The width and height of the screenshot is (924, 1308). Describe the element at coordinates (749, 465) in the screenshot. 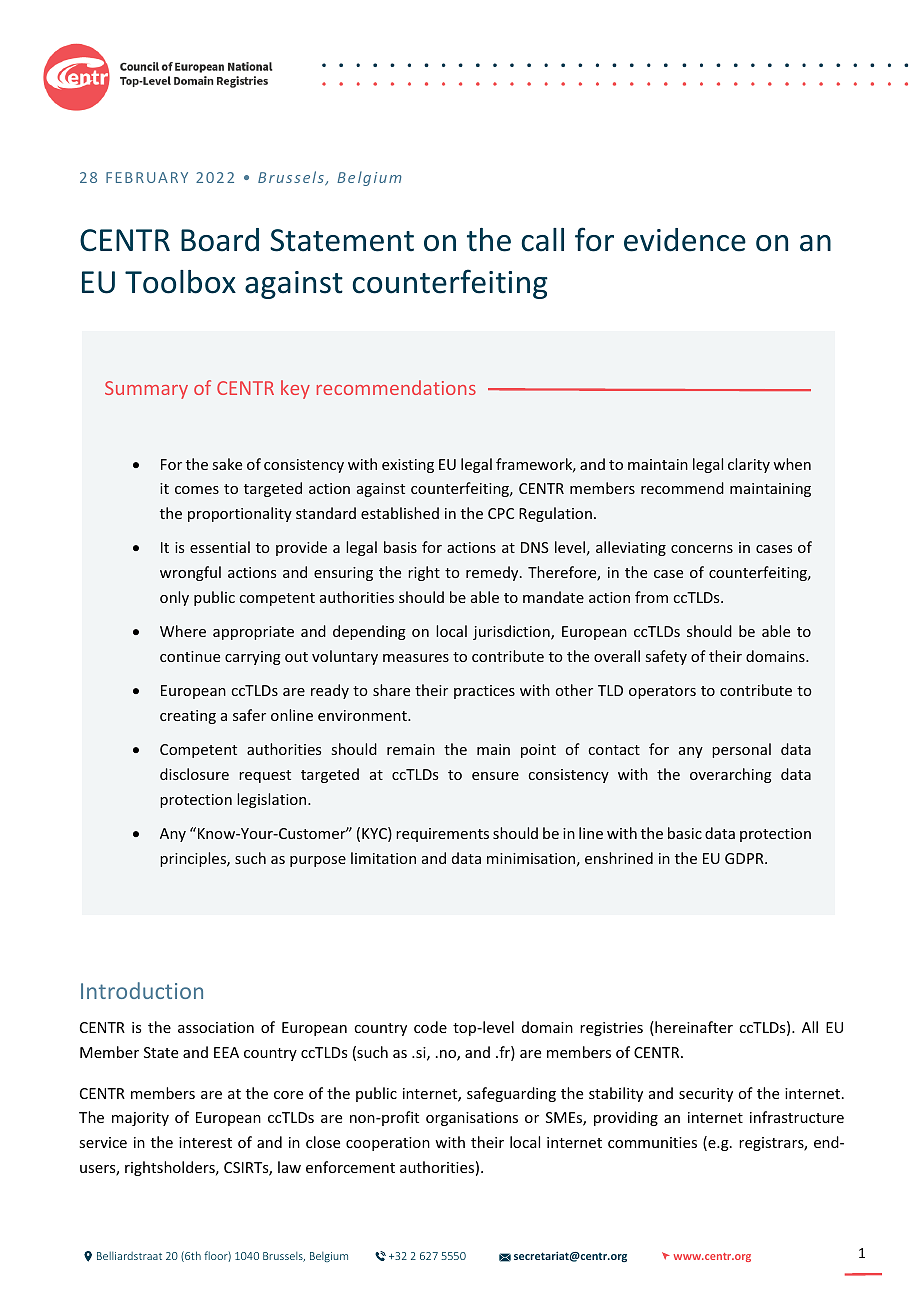

I see `clarity` at that location.
